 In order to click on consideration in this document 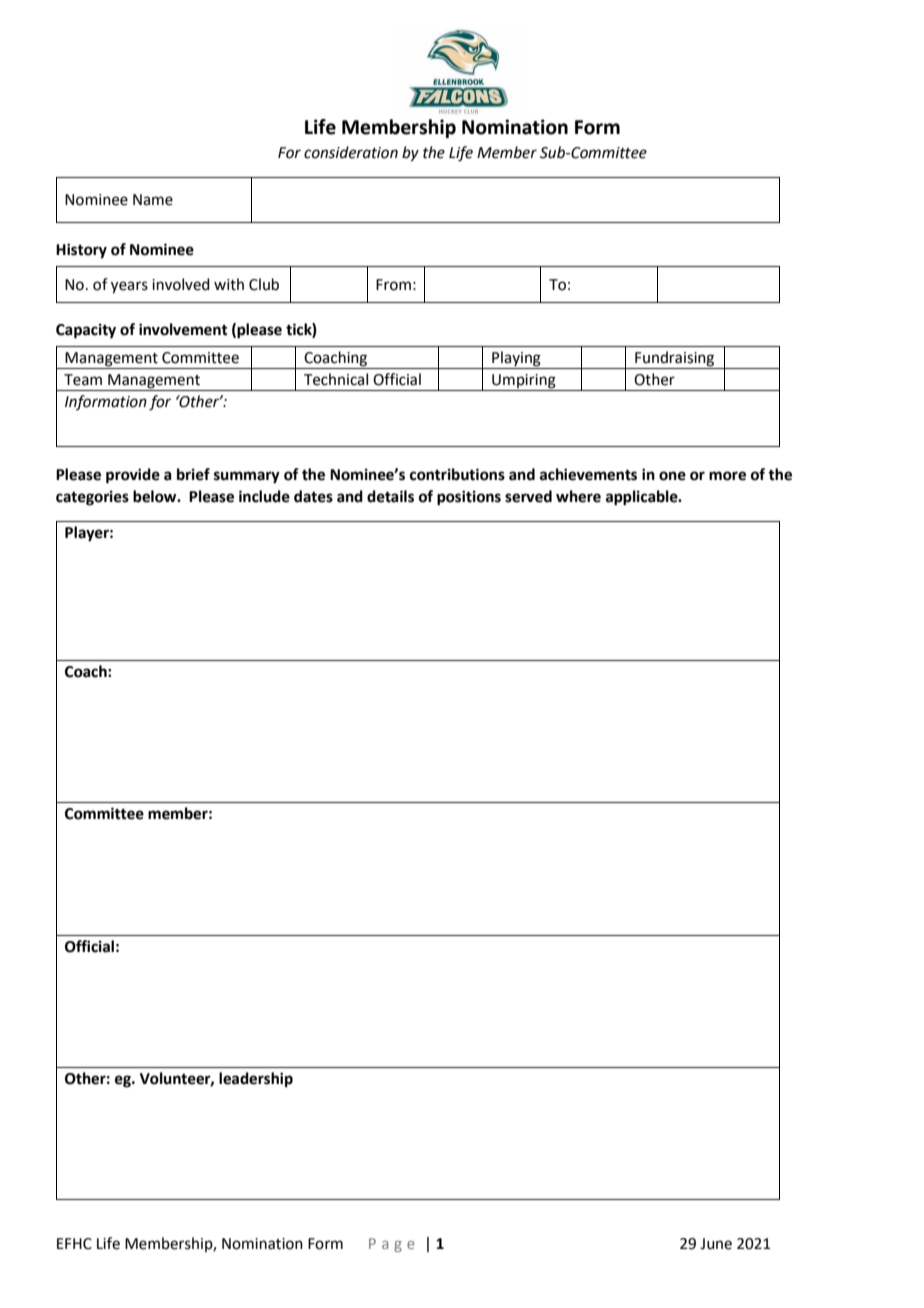, I will do `click(351, 152)`.
